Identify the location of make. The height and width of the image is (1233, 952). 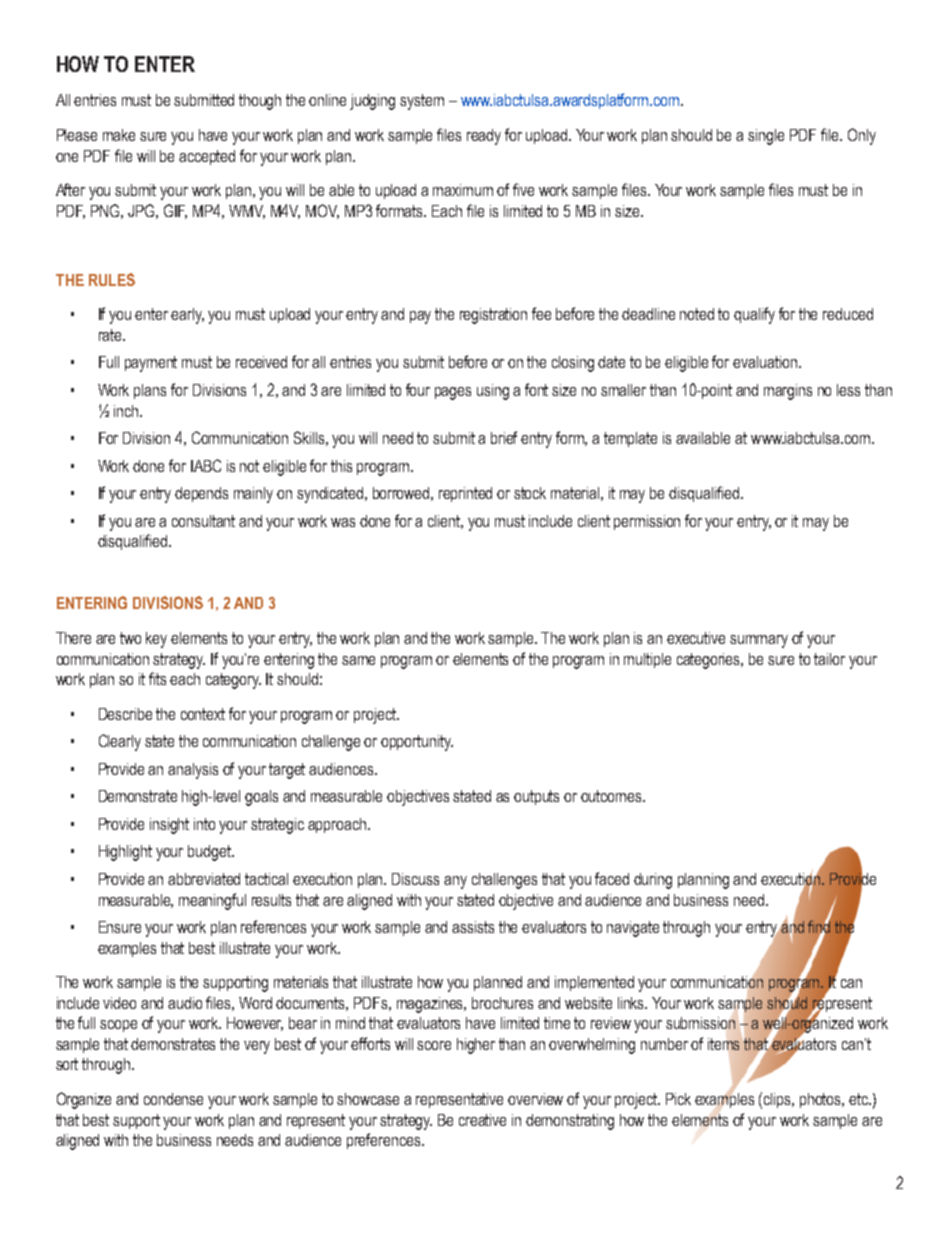
(119, 135).
